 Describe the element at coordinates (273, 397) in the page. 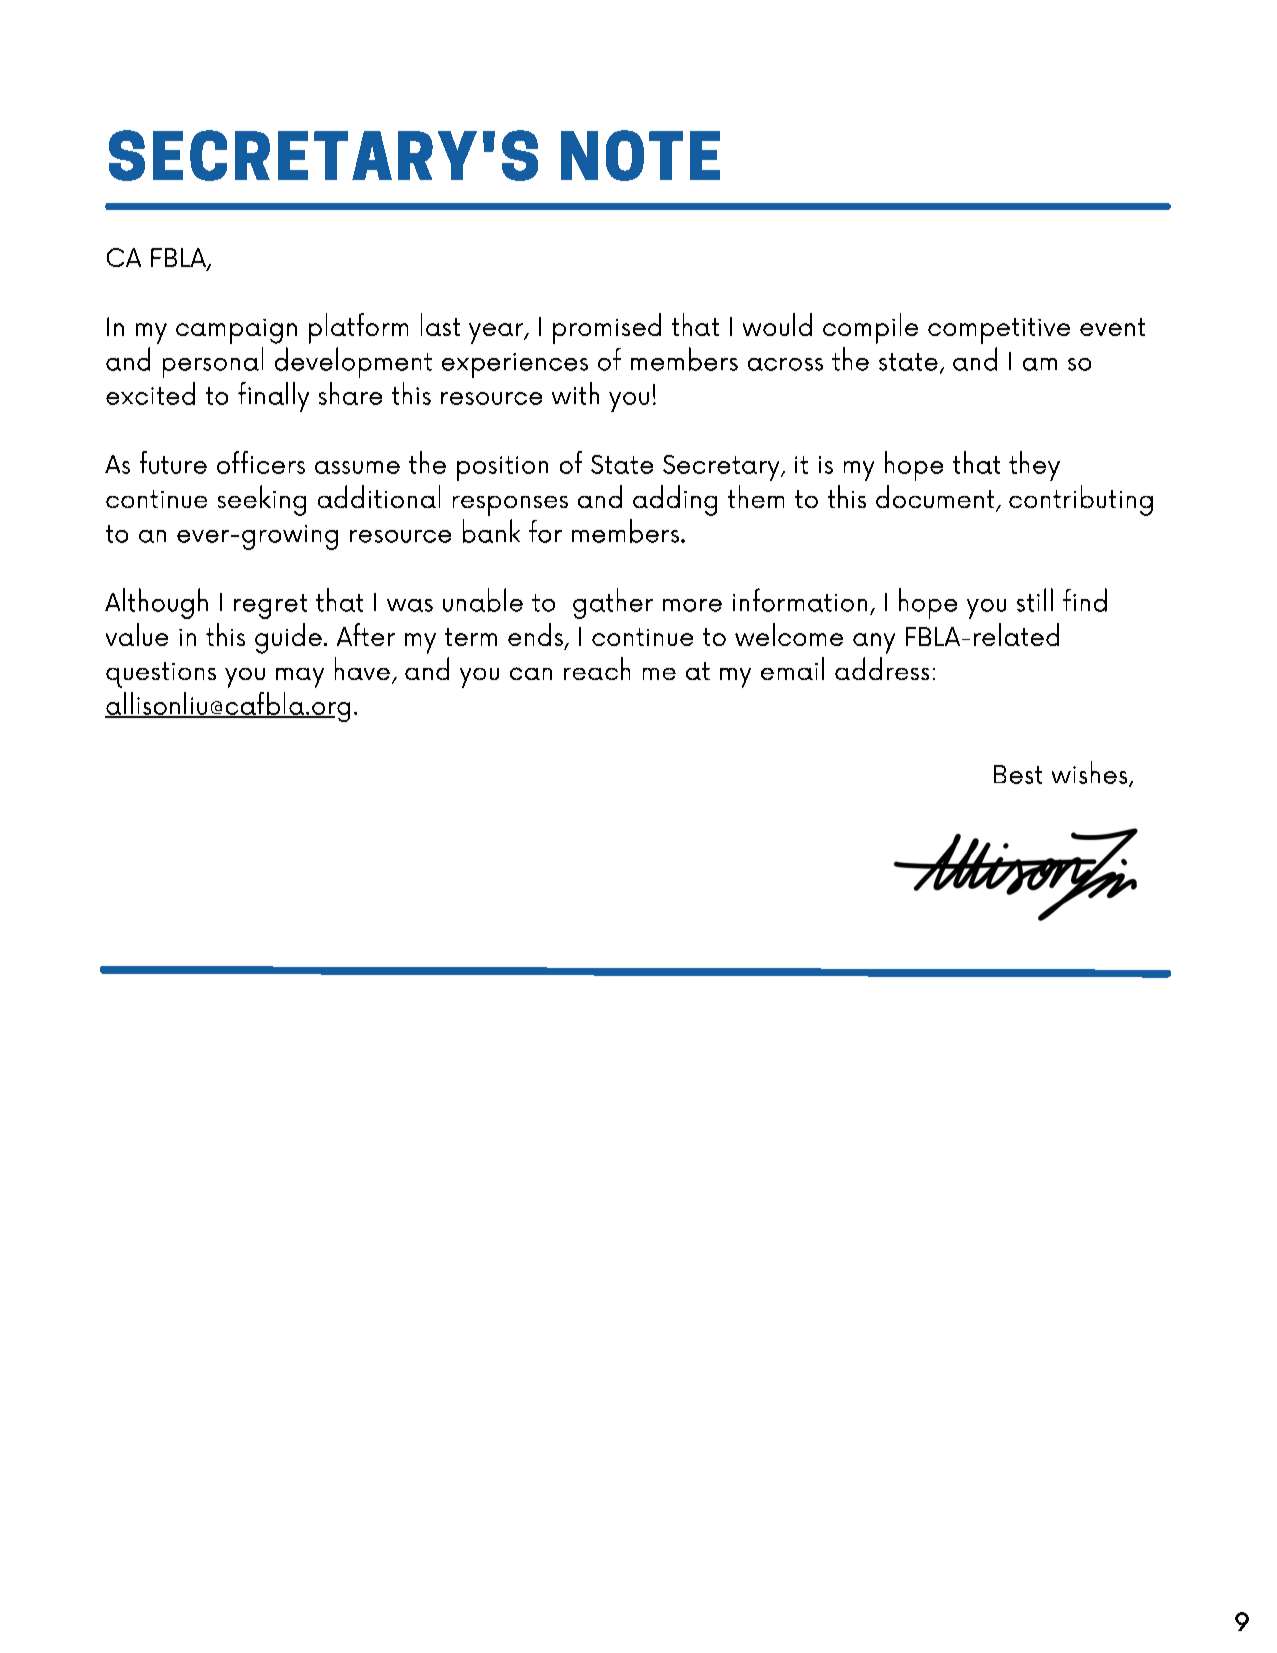

I see `finally` at that location.
